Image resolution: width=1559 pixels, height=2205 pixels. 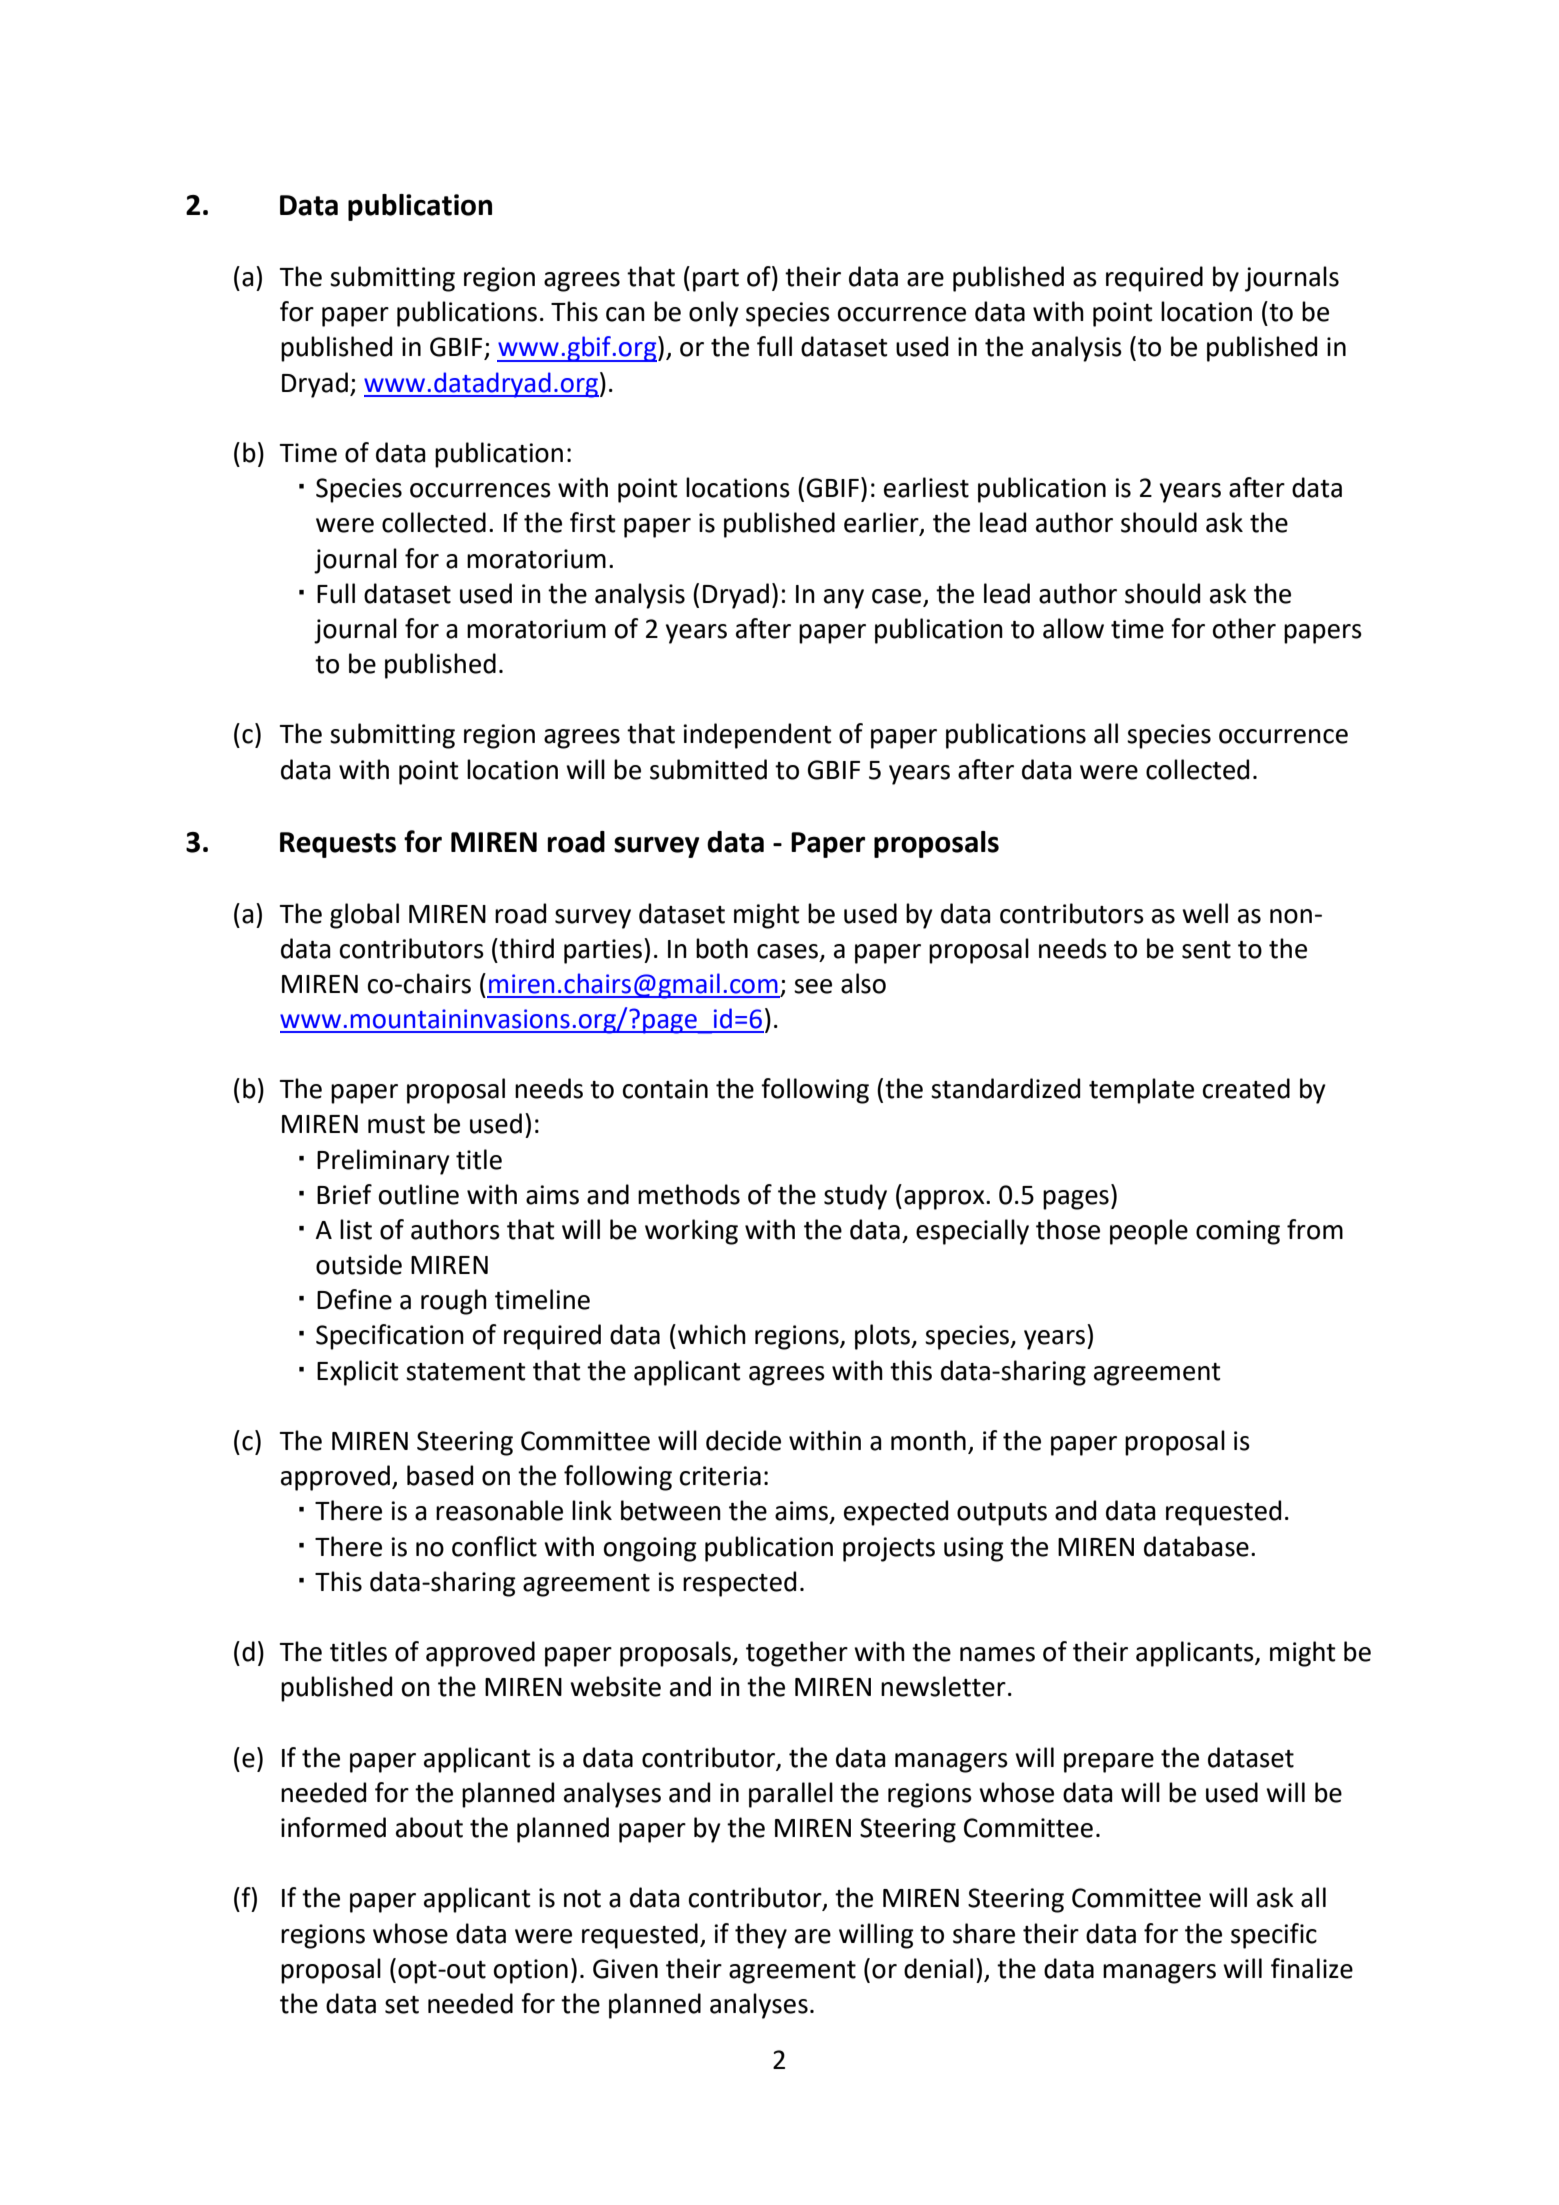 What do you see at coordinates (531, 1971) in the screenshot?
I see `option` at bounding box center [531, 1971].
